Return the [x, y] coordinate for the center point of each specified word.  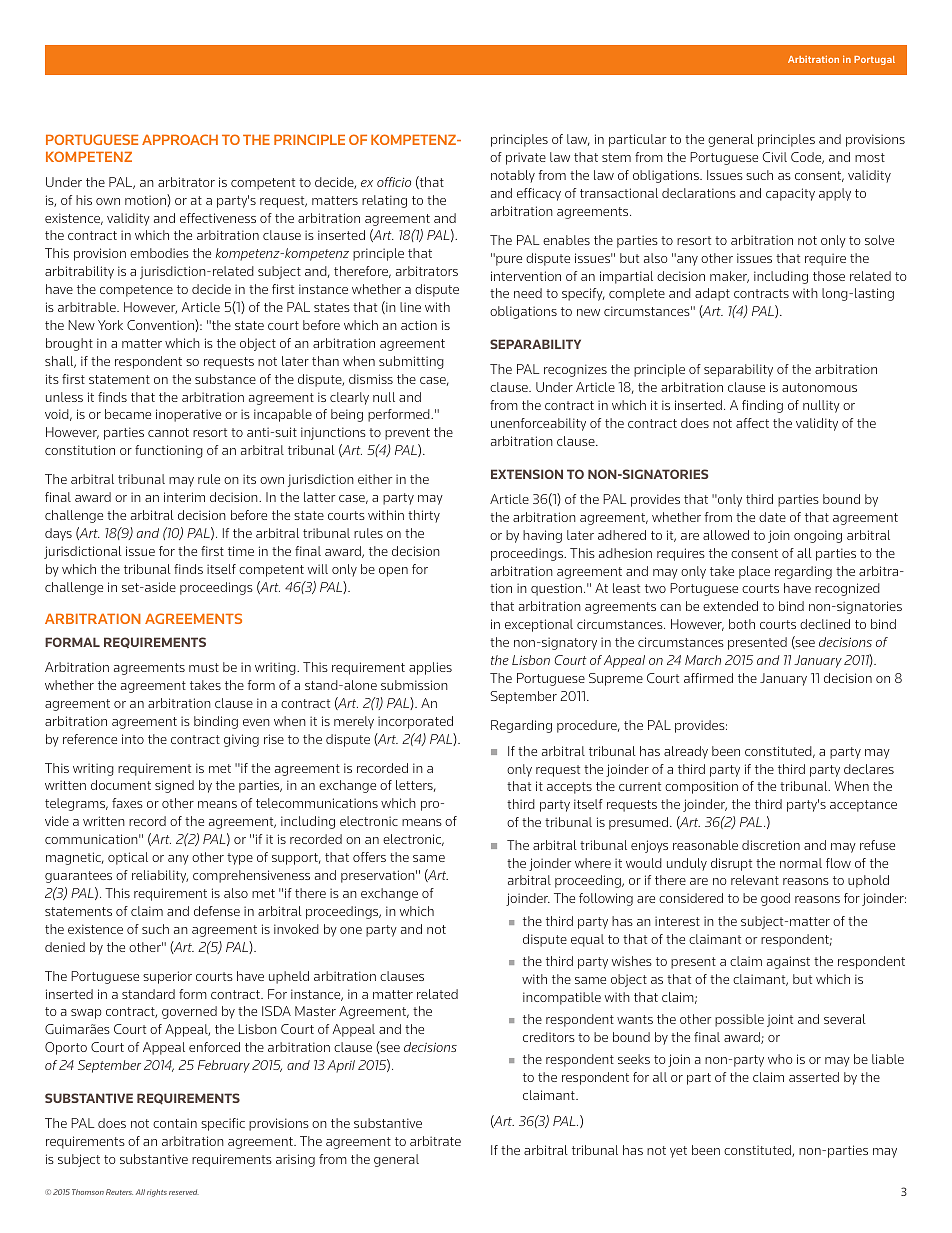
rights [157, 1193]
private [526, 158]
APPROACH [180, 139]
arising [295, 1160]
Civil [775, 157]
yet [678, 1152]
